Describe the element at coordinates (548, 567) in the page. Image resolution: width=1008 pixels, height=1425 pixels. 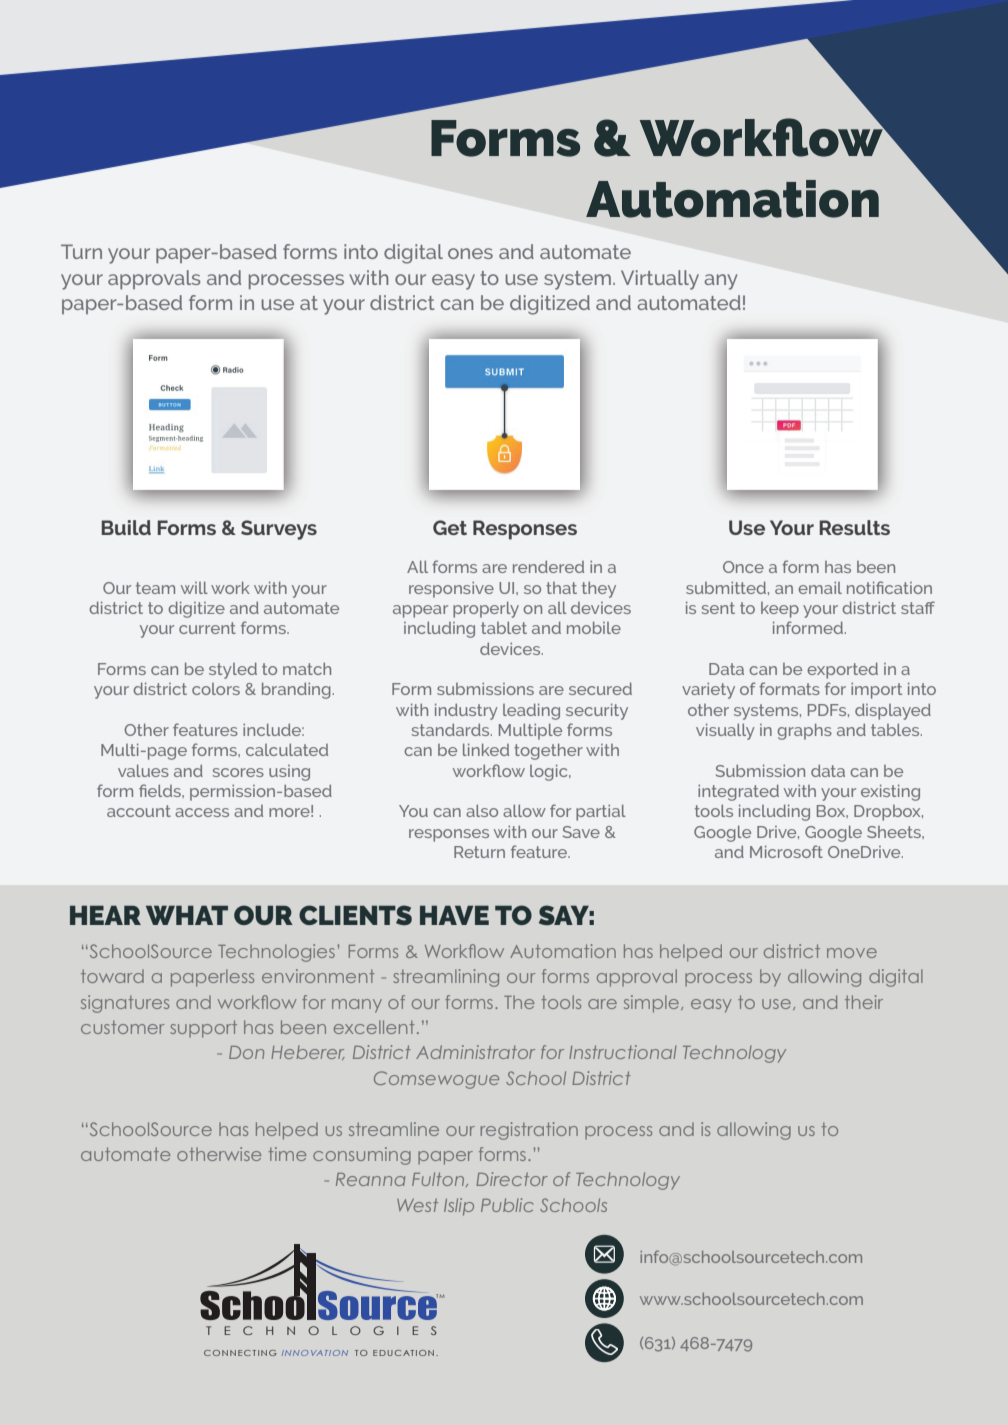
I see `rendered` at that location.
